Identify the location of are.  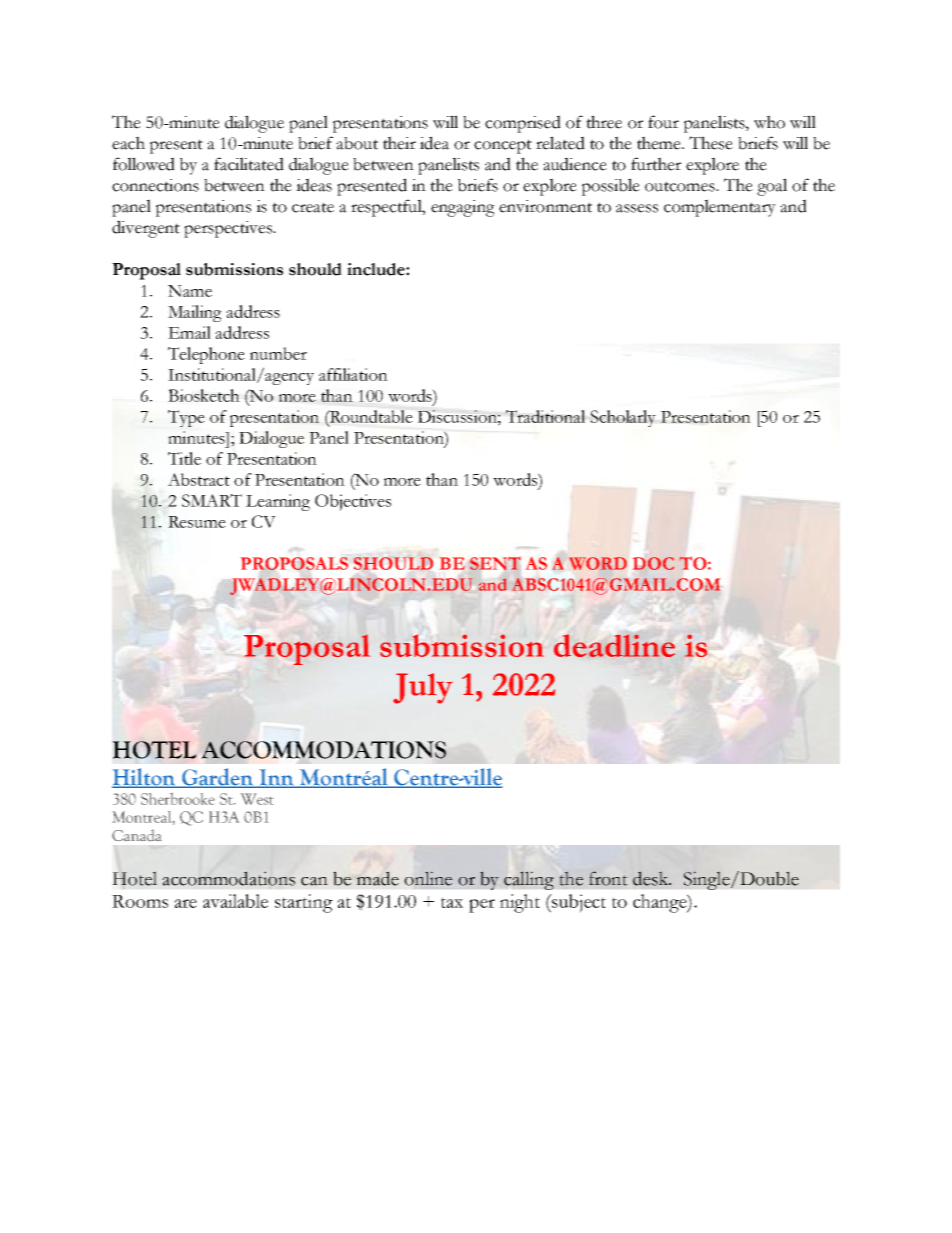
(185, 903).
